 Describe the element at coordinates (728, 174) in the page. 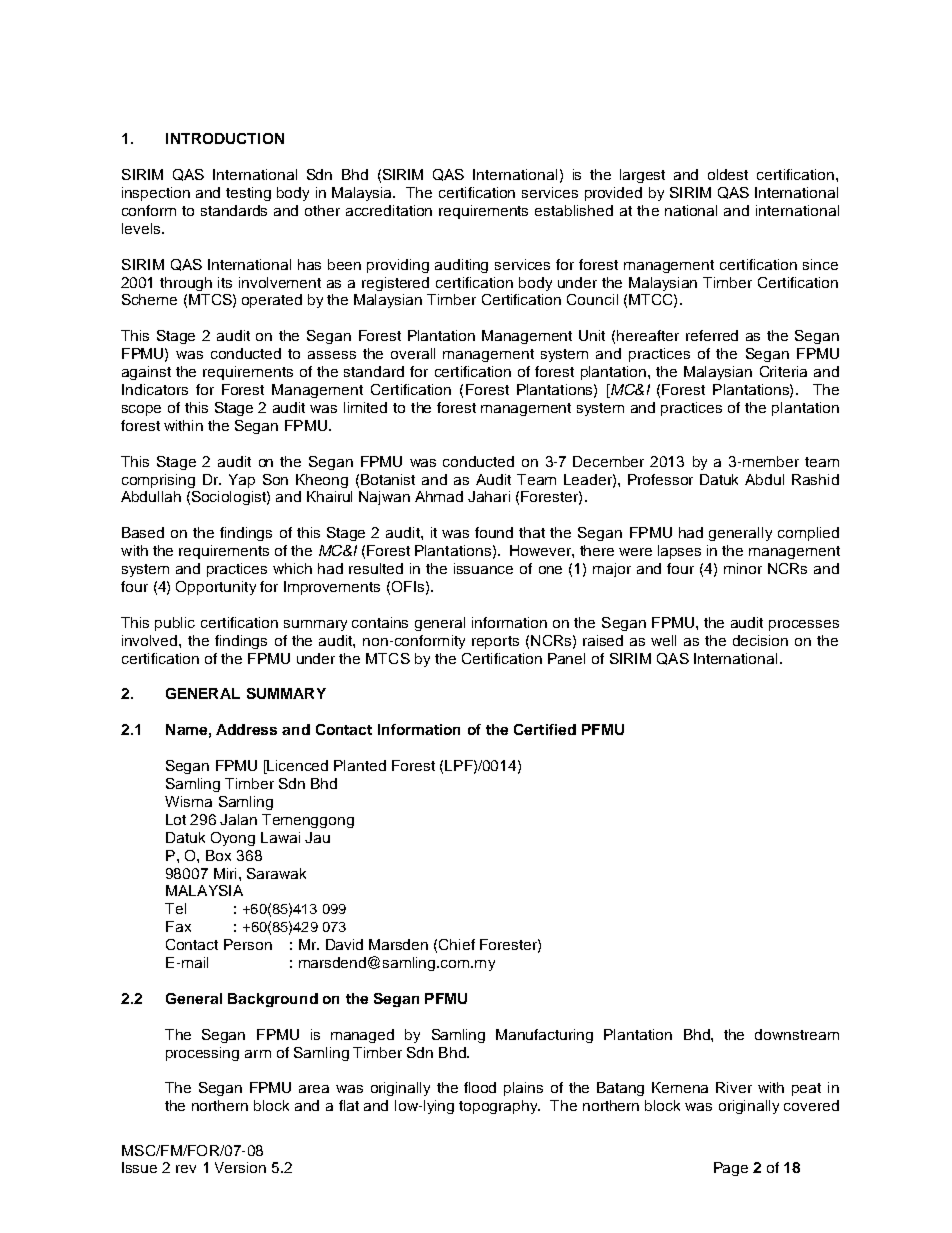

I see `oldest` at that location.
